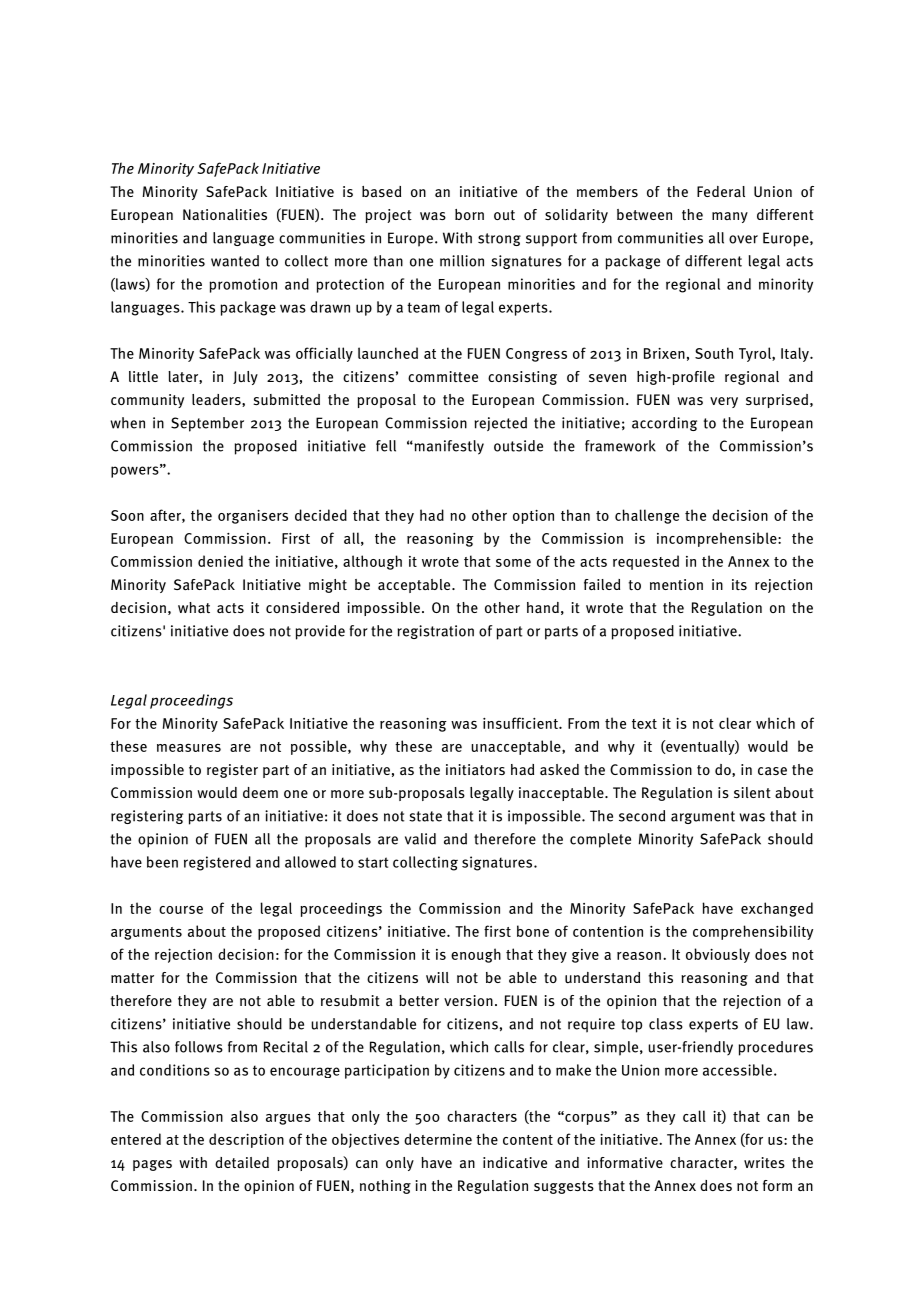 Image resolution: width=924 pixels, height=1308 pixels. I want to click on determine, so click(438, 1139).
